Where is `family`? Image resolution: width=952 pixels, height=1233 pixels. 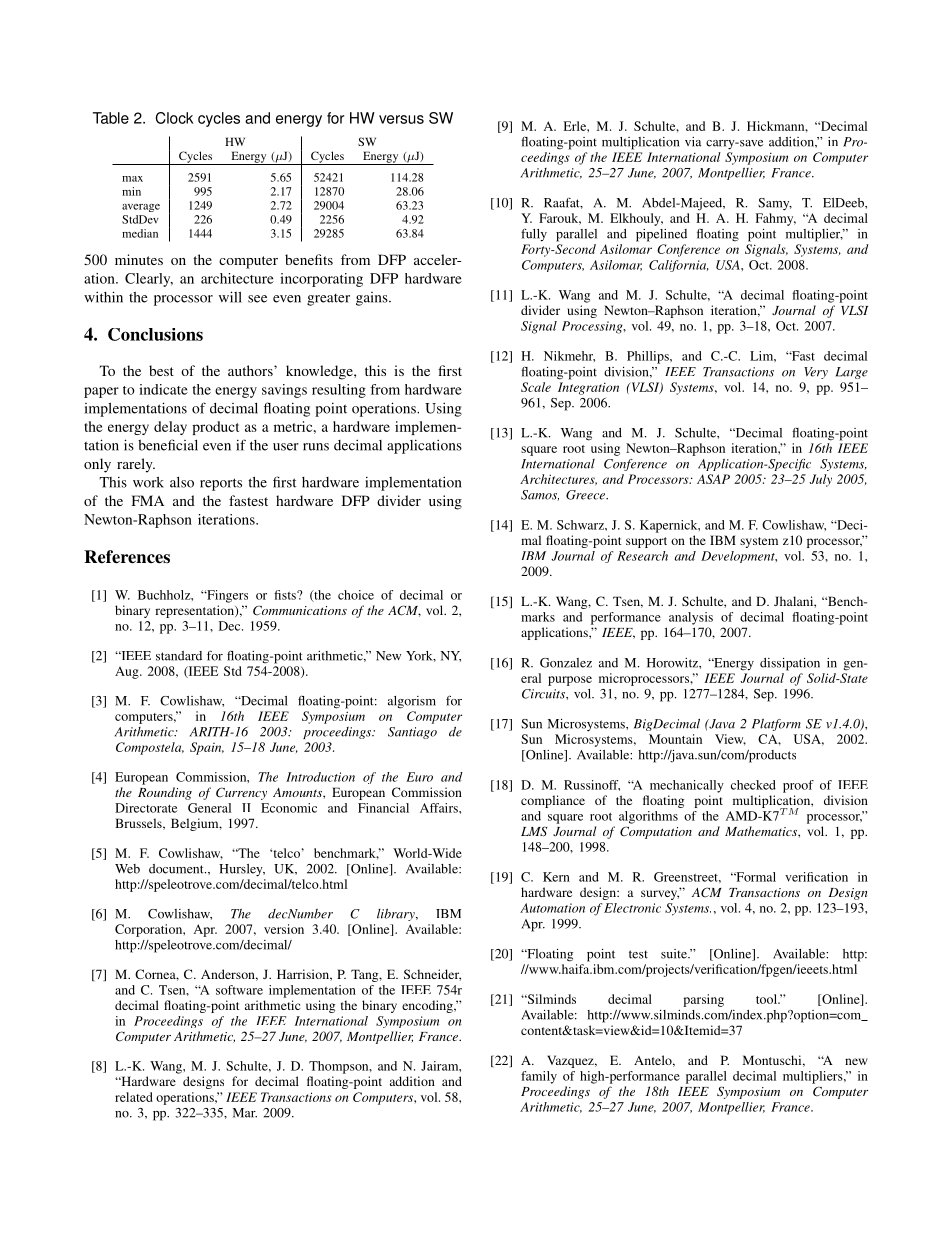
family is located at coordinates (539, 1077).
